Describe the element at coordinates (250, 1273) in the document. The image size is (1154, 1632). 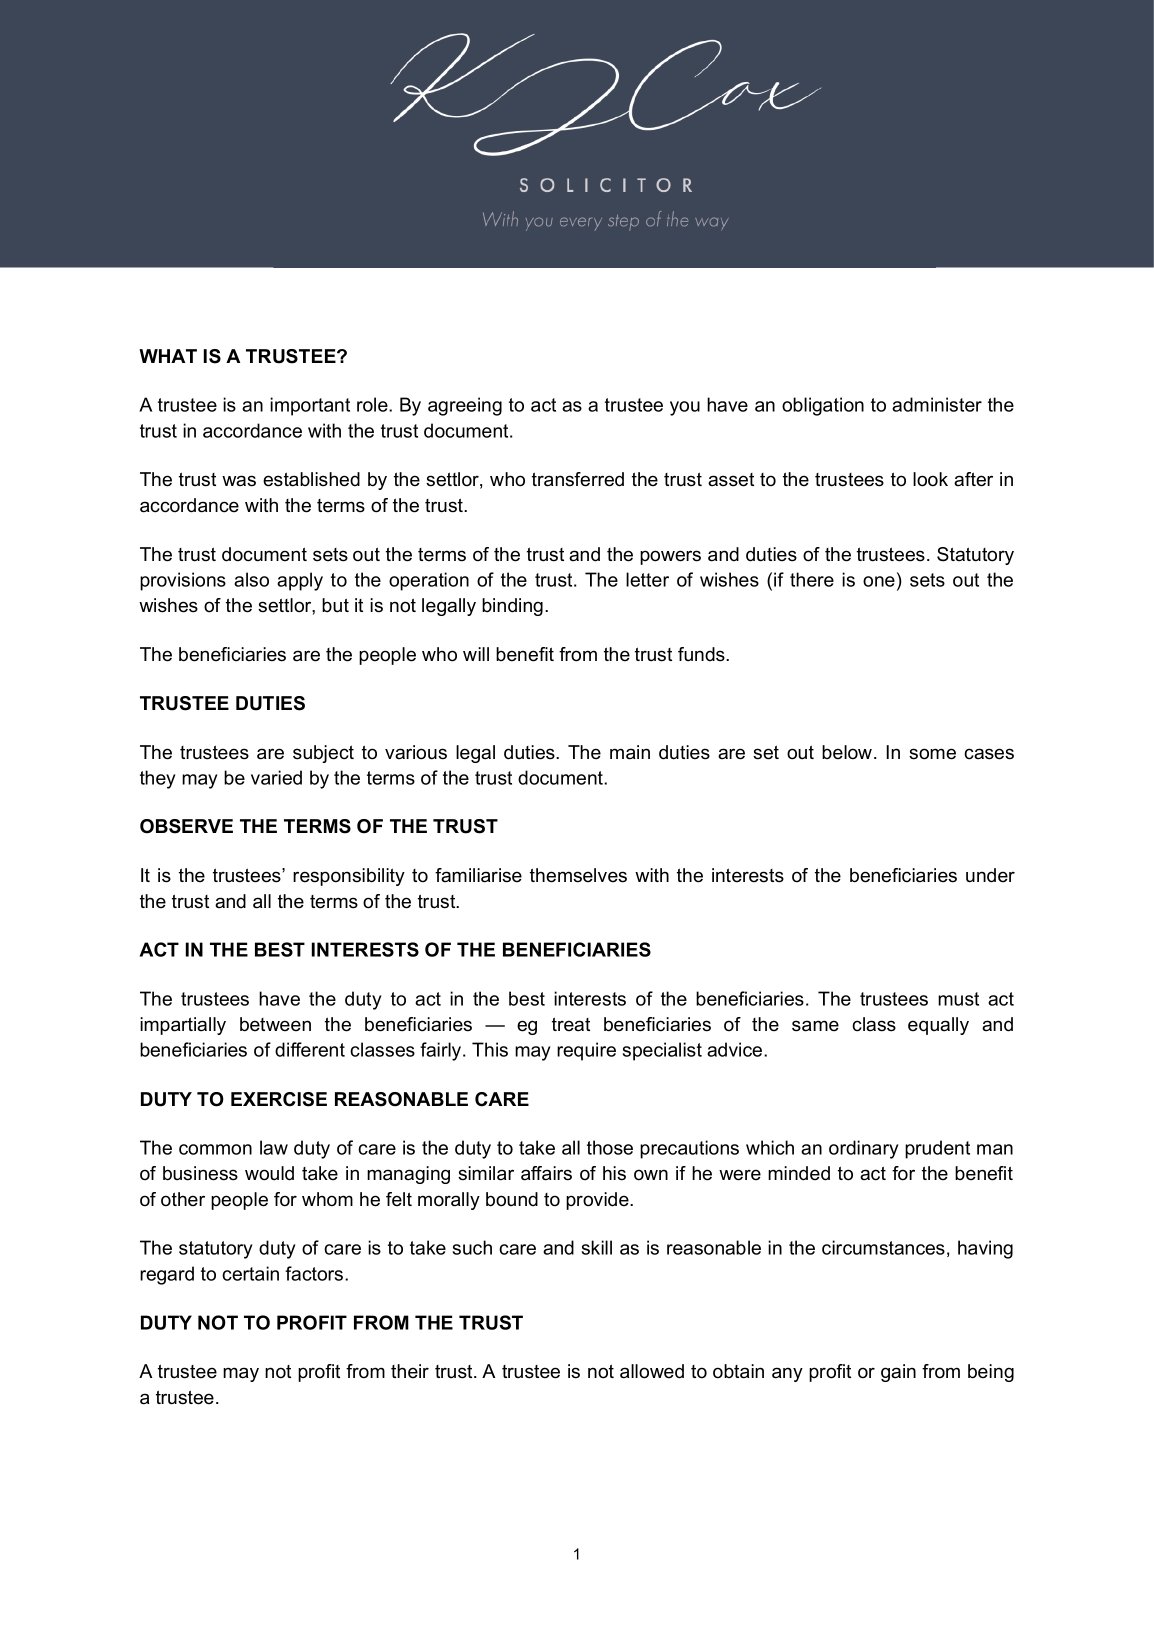
I see `certain` at that location.
